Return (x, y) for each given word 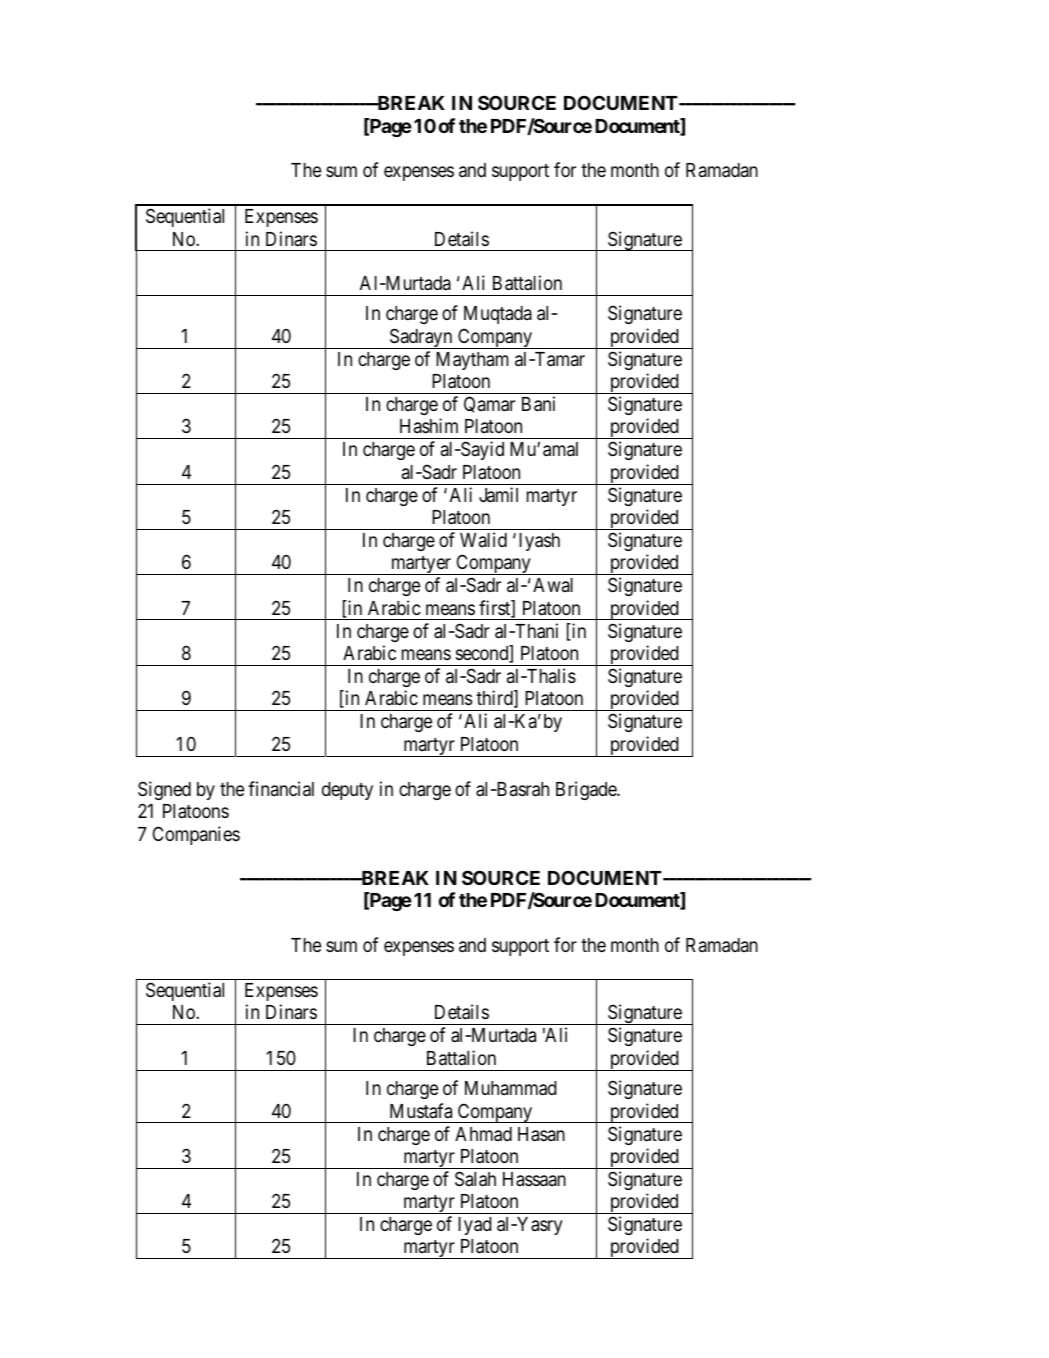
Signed (164, 790)
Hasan (541, 1134)
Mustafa (421, 1110)
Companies (196, 835)
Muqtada (498, 315)
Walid (483, 539)
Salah (475, 1179)
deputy (347, 791)
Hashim (429, 425)
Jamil (498, 494)
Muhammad (511, 1088)
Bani (538, 404)
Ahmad (483, 1134)
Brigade (587, 790)
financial (281, 788)
